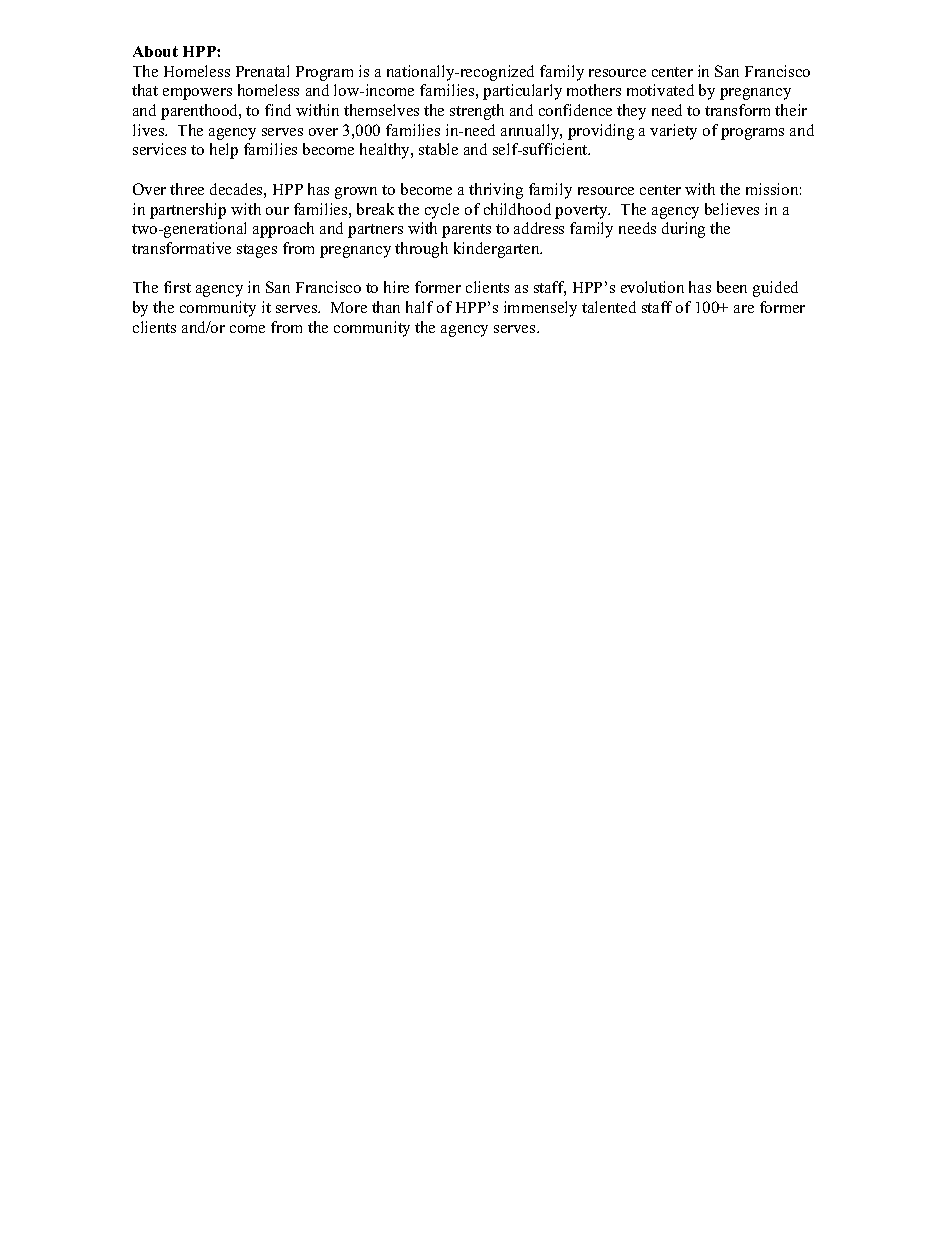 This screenshot has width=952, height=1233. I want to click on during, so click(683, 230).
